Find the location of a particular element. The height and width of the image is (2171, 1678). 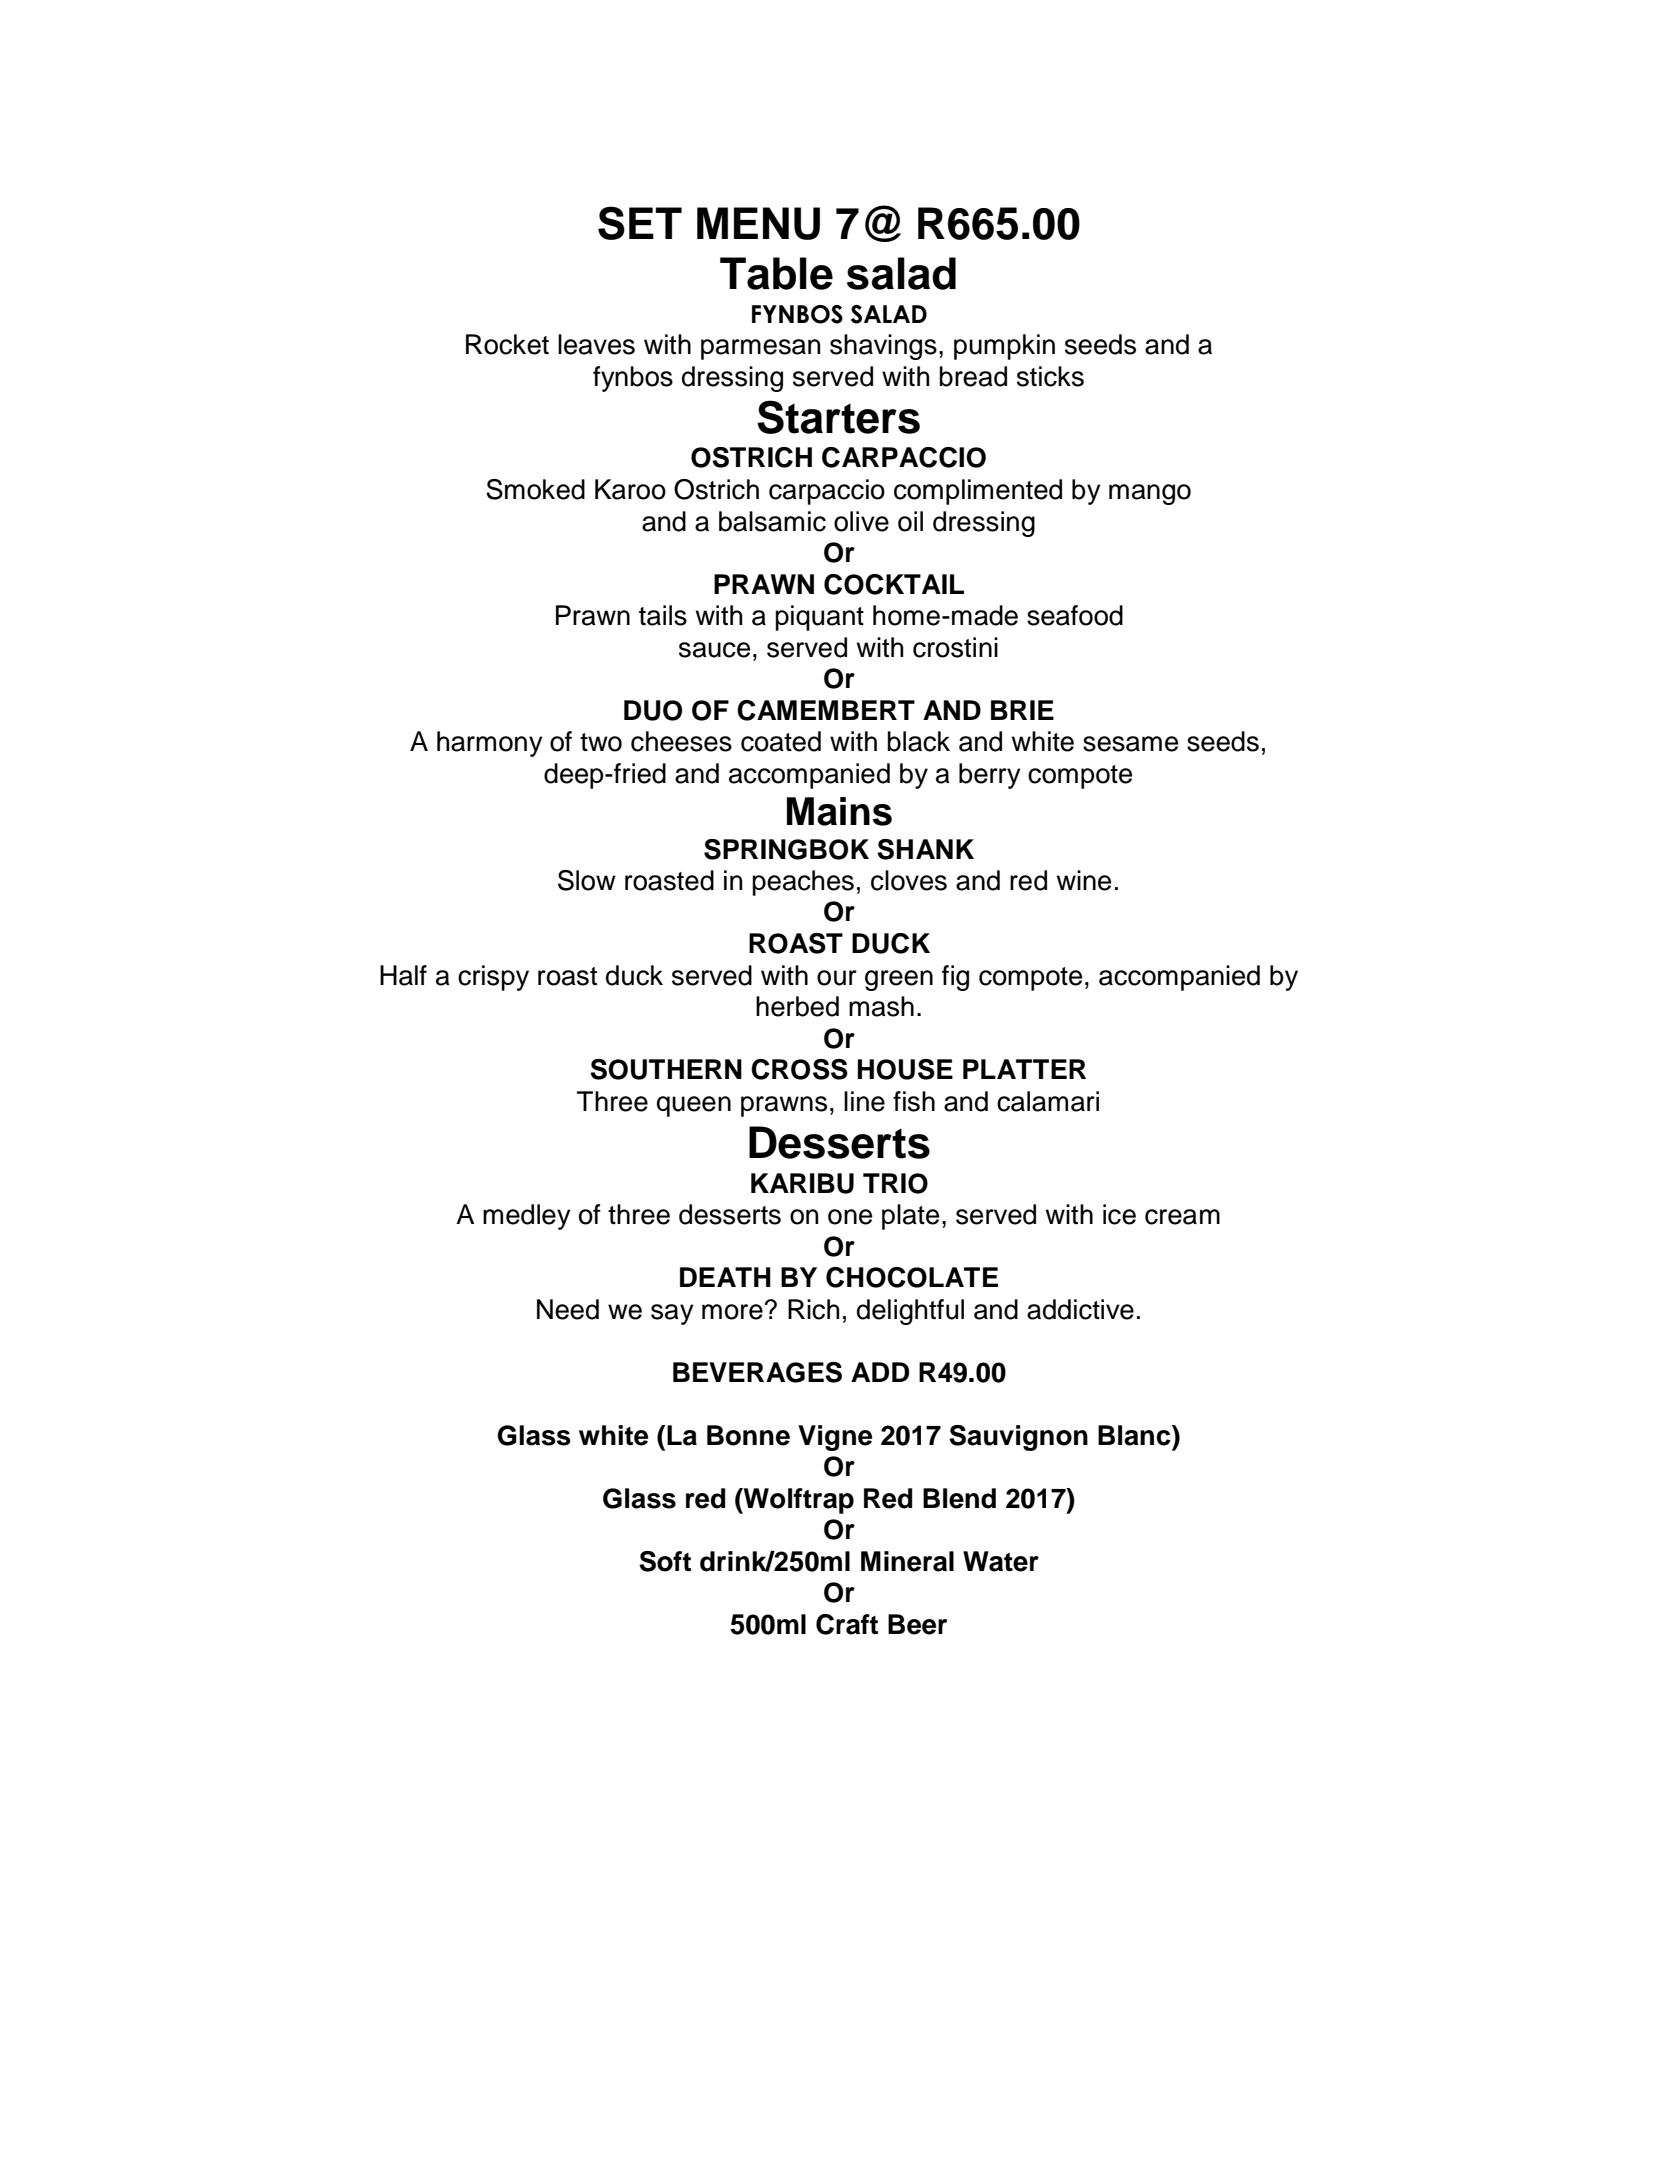

peaches is located at coordinates (803, 883).
